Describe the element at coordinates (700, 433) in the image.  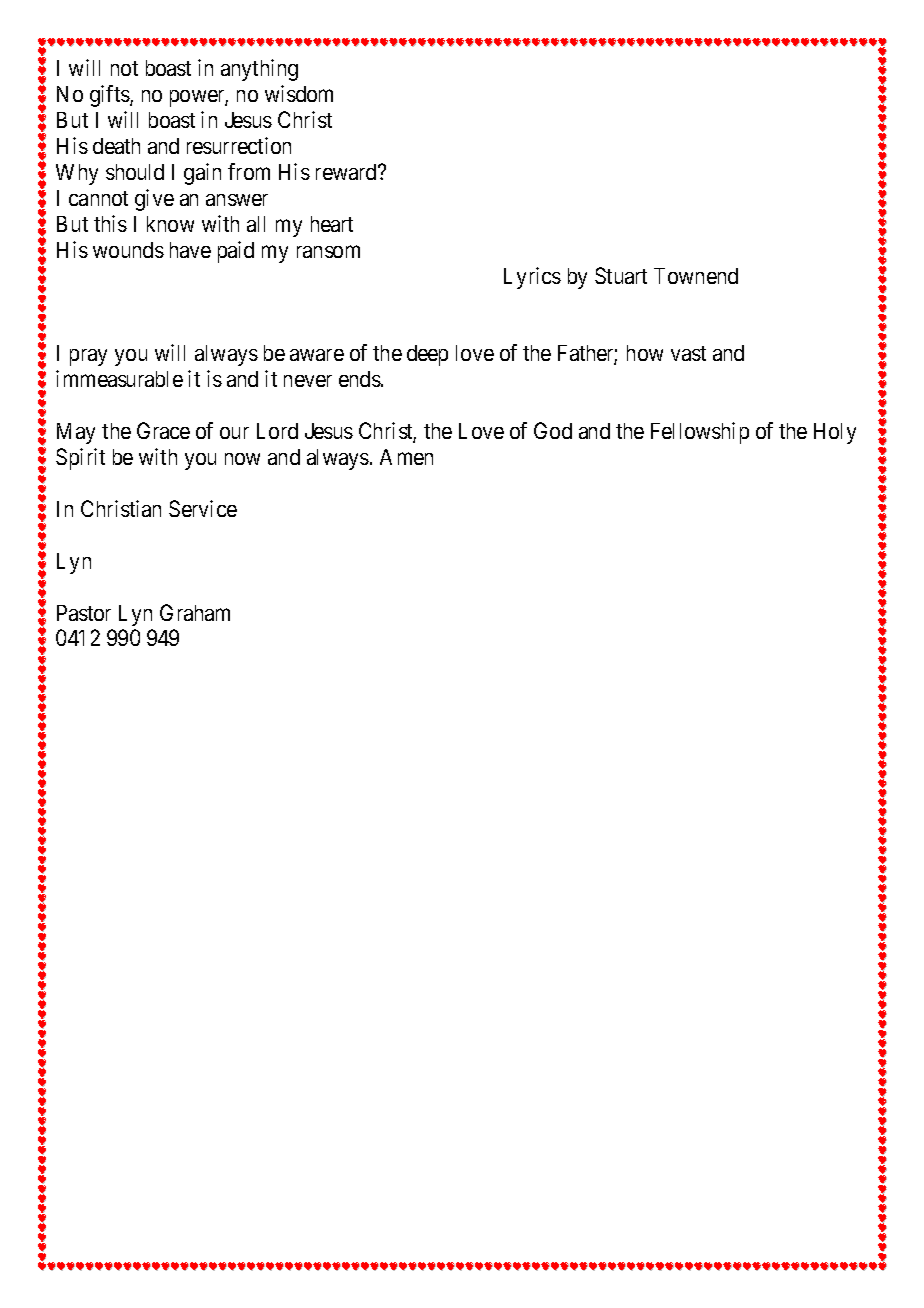
I see `Fellowship` at that location.
